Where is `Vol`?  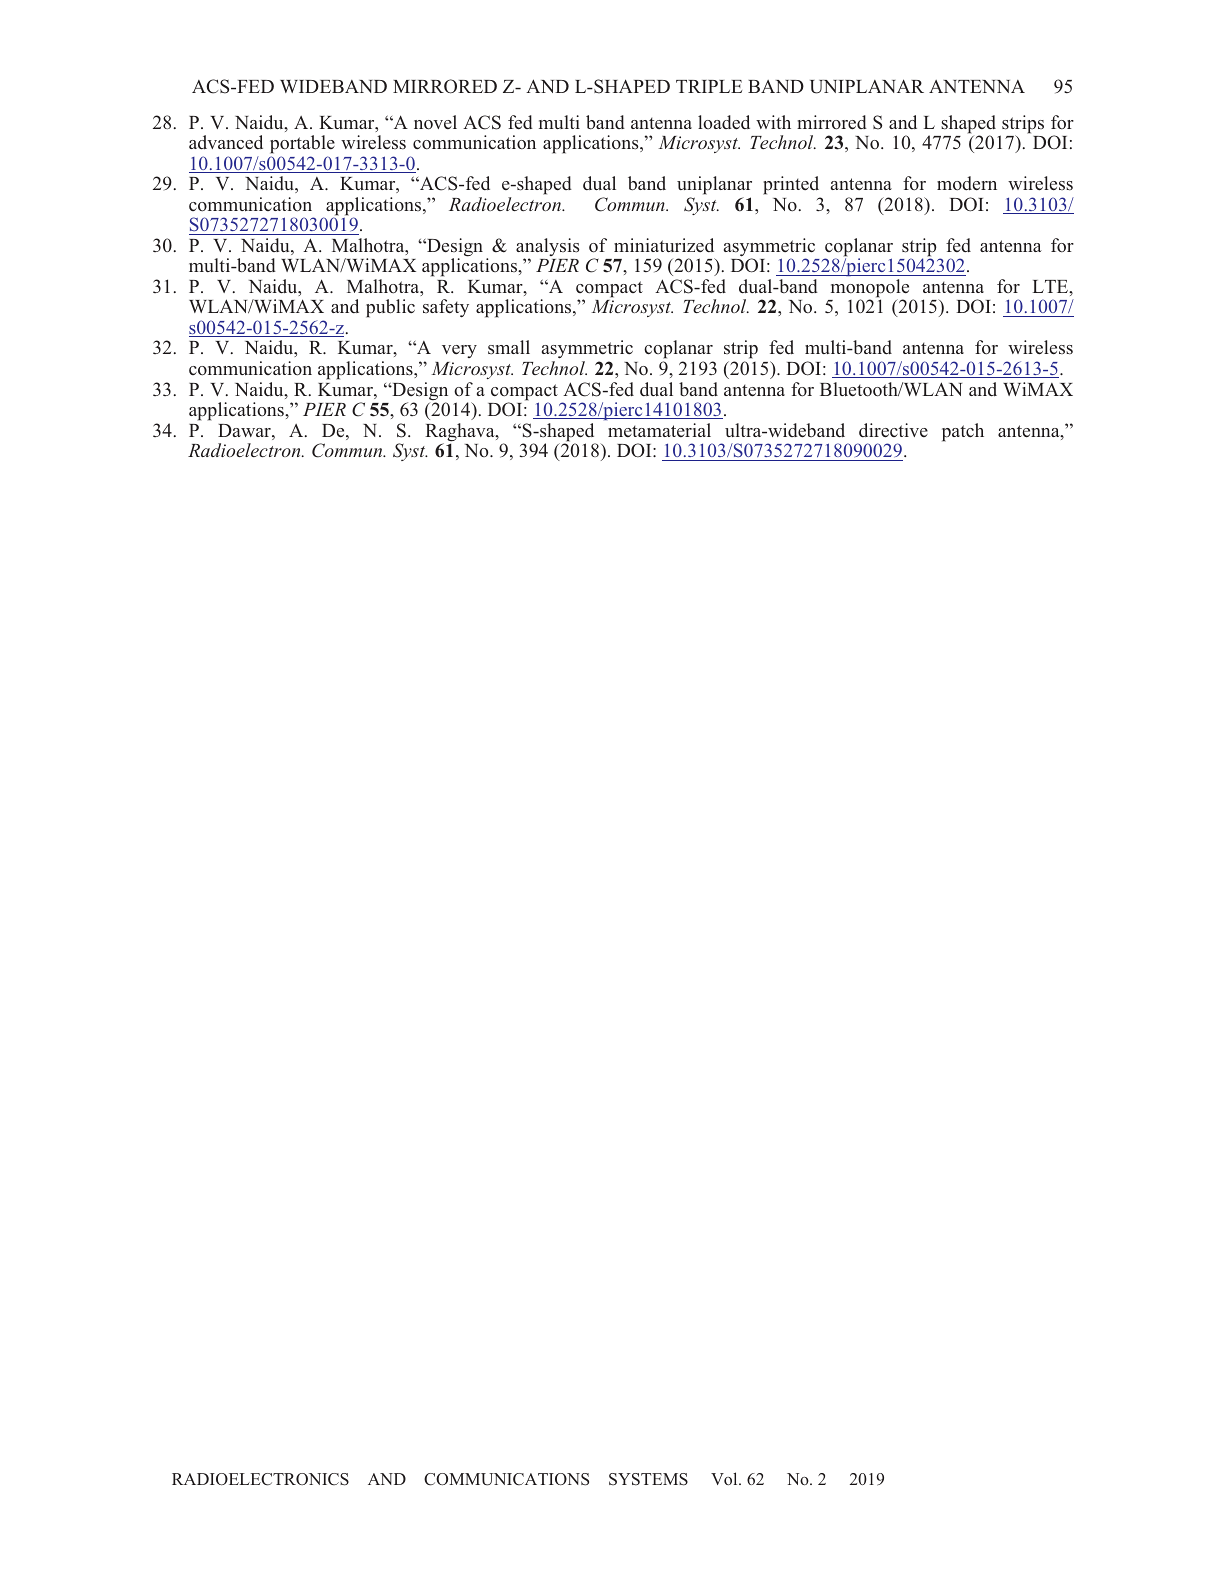 Vol is located at coordinates (725, 1478).
